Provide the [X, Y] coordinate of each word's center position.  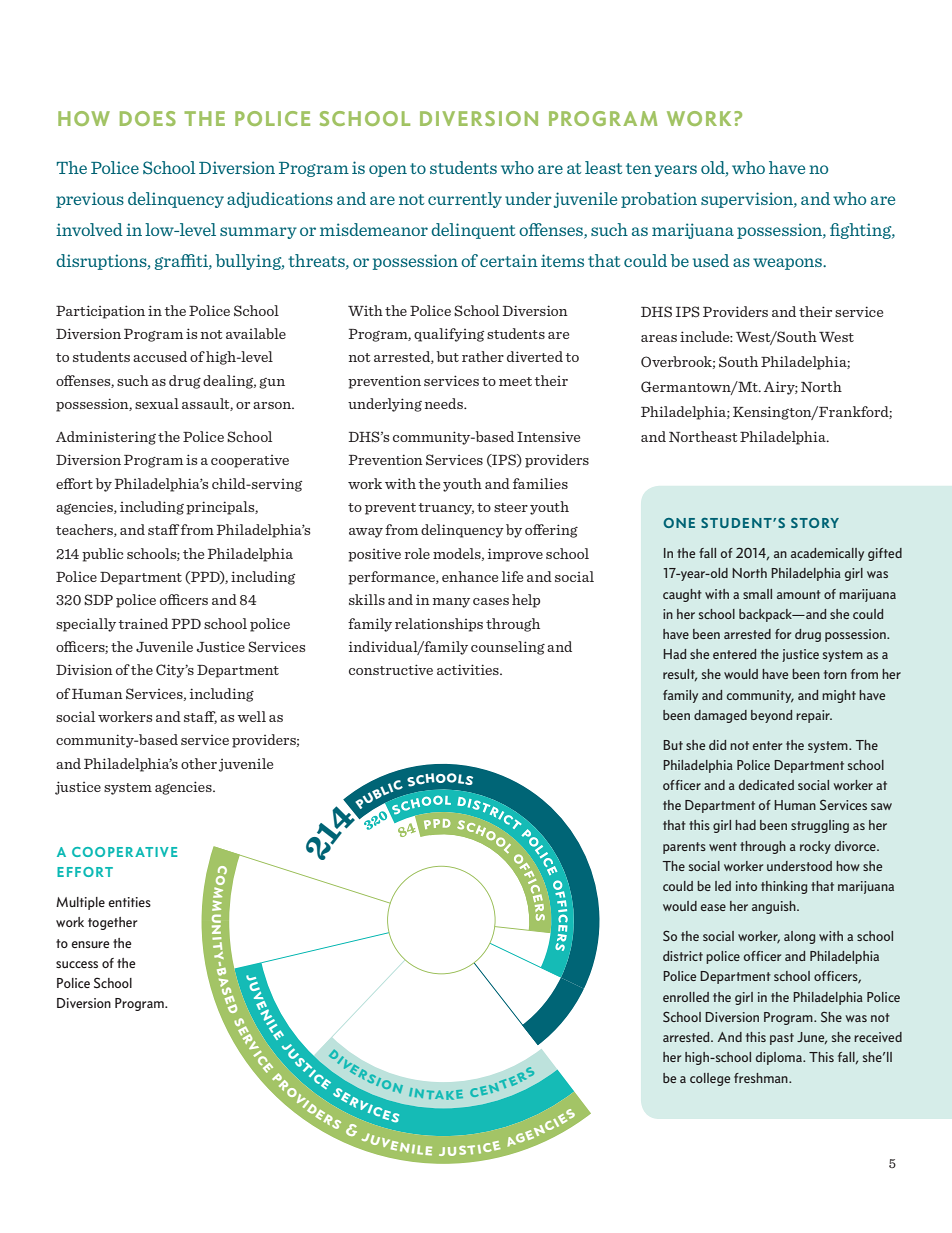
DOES [148, 118]
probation [659, 200]
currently [465, 200]
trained [143, 623]
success [77, 964]
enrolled [686, 997]
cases [491, 601]
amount [799, 594]
